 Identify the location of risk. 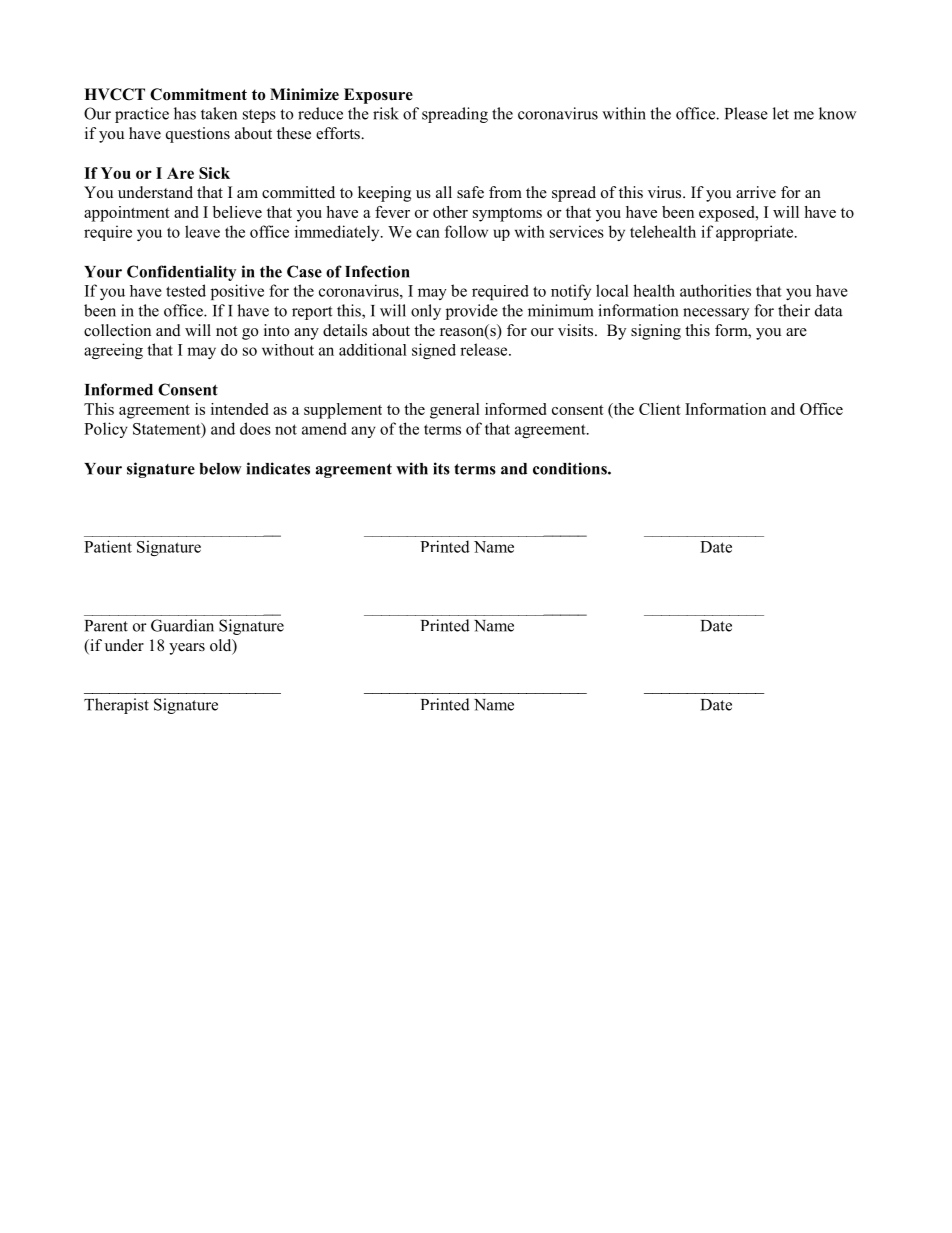
(386, 113).
